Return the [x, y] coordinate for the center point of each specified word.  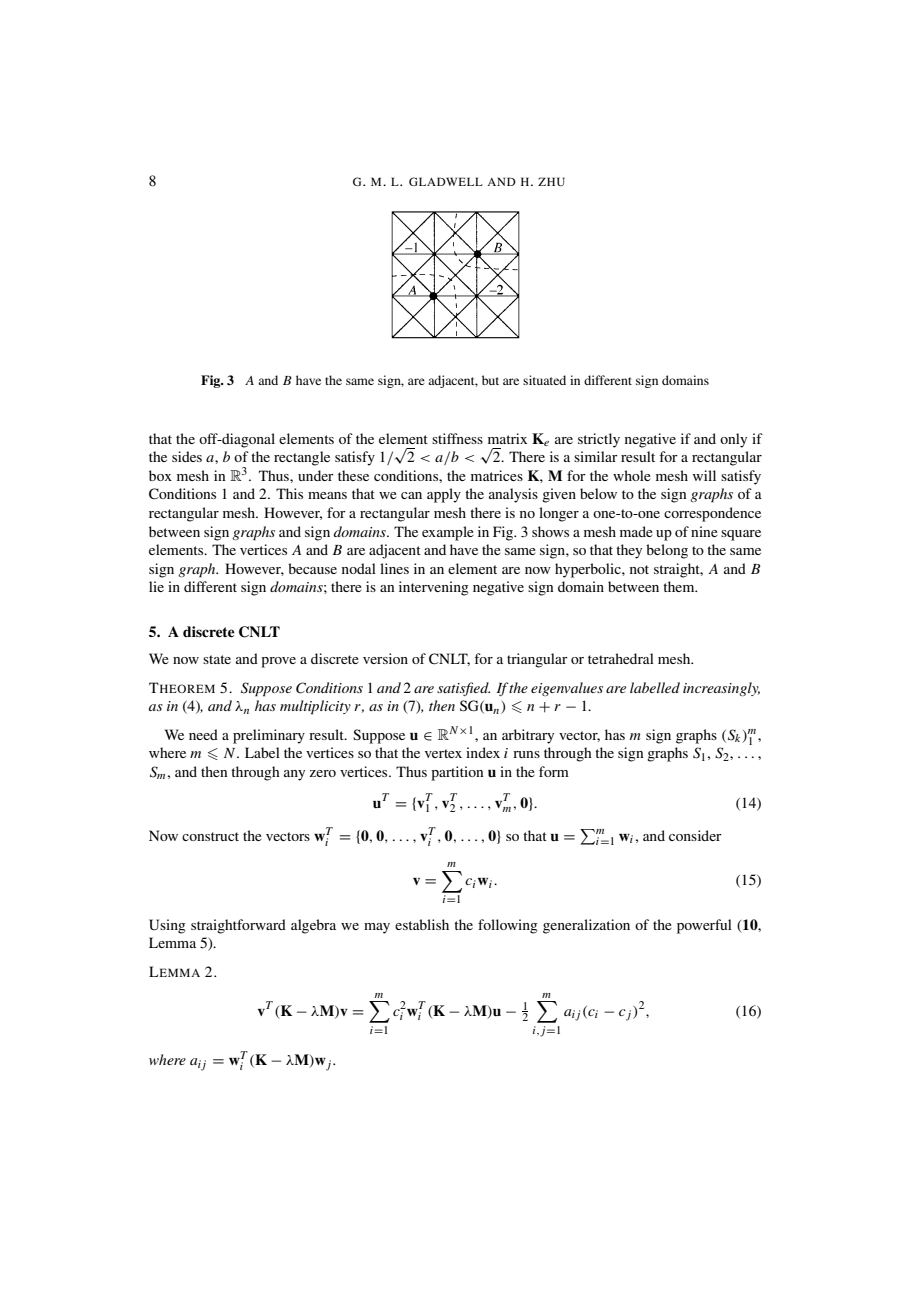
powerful [704, 926]
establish [422, 924]
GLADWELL [446, 181]
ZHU [551, 181]
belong [667, 551]
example [448, 533]
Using [167, 926]
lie [156, 586]
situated [544, 380]
